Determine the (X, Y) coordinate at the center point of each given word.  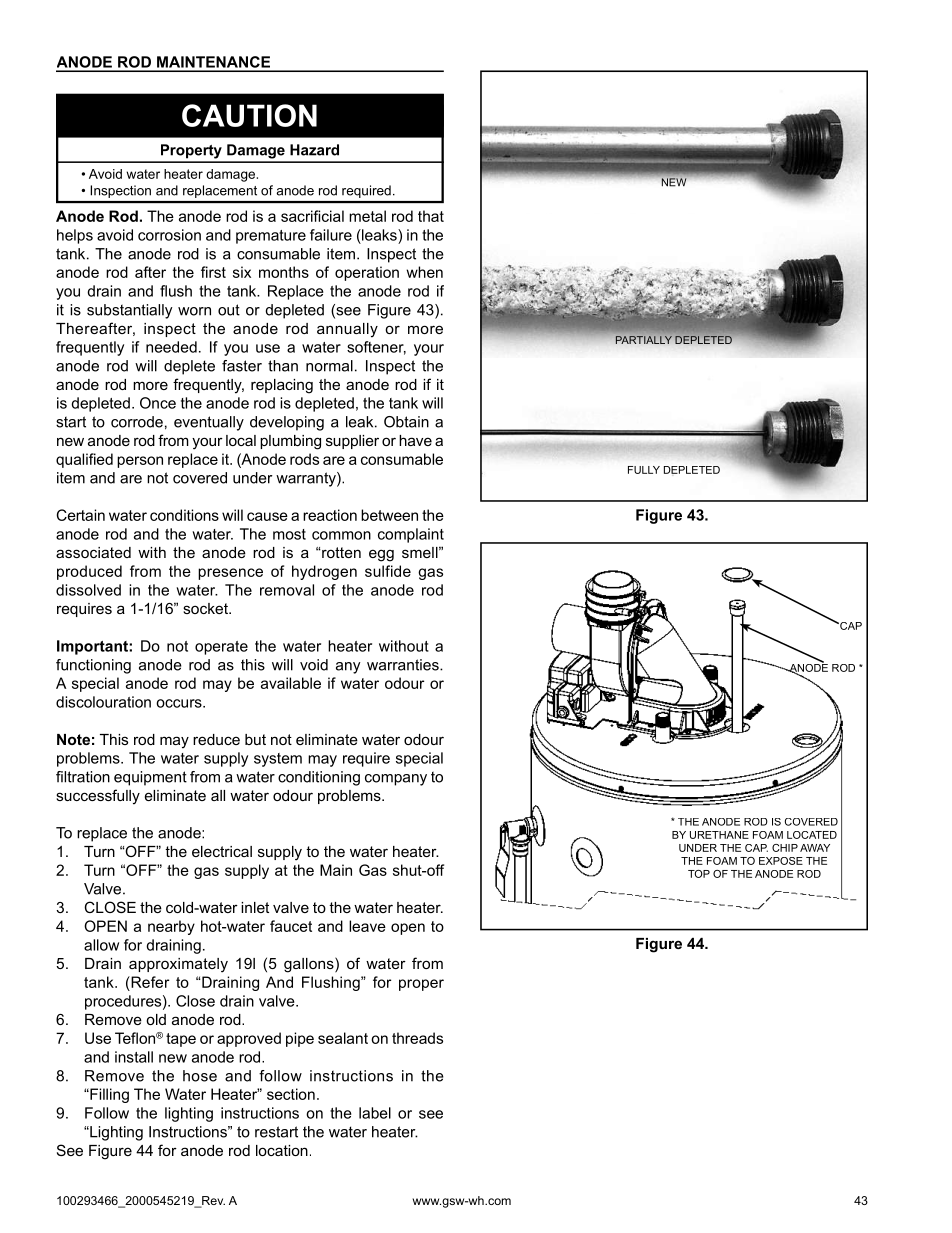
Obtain (406, 422)
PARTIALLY (644, 340)
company (396, 780)
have (415, 440)
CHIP (785, 848)
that (431, 216)
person (140, 462)
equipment (150, 778)
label (375, 1113)
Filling (108, 1095)
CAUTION (249, 115)
